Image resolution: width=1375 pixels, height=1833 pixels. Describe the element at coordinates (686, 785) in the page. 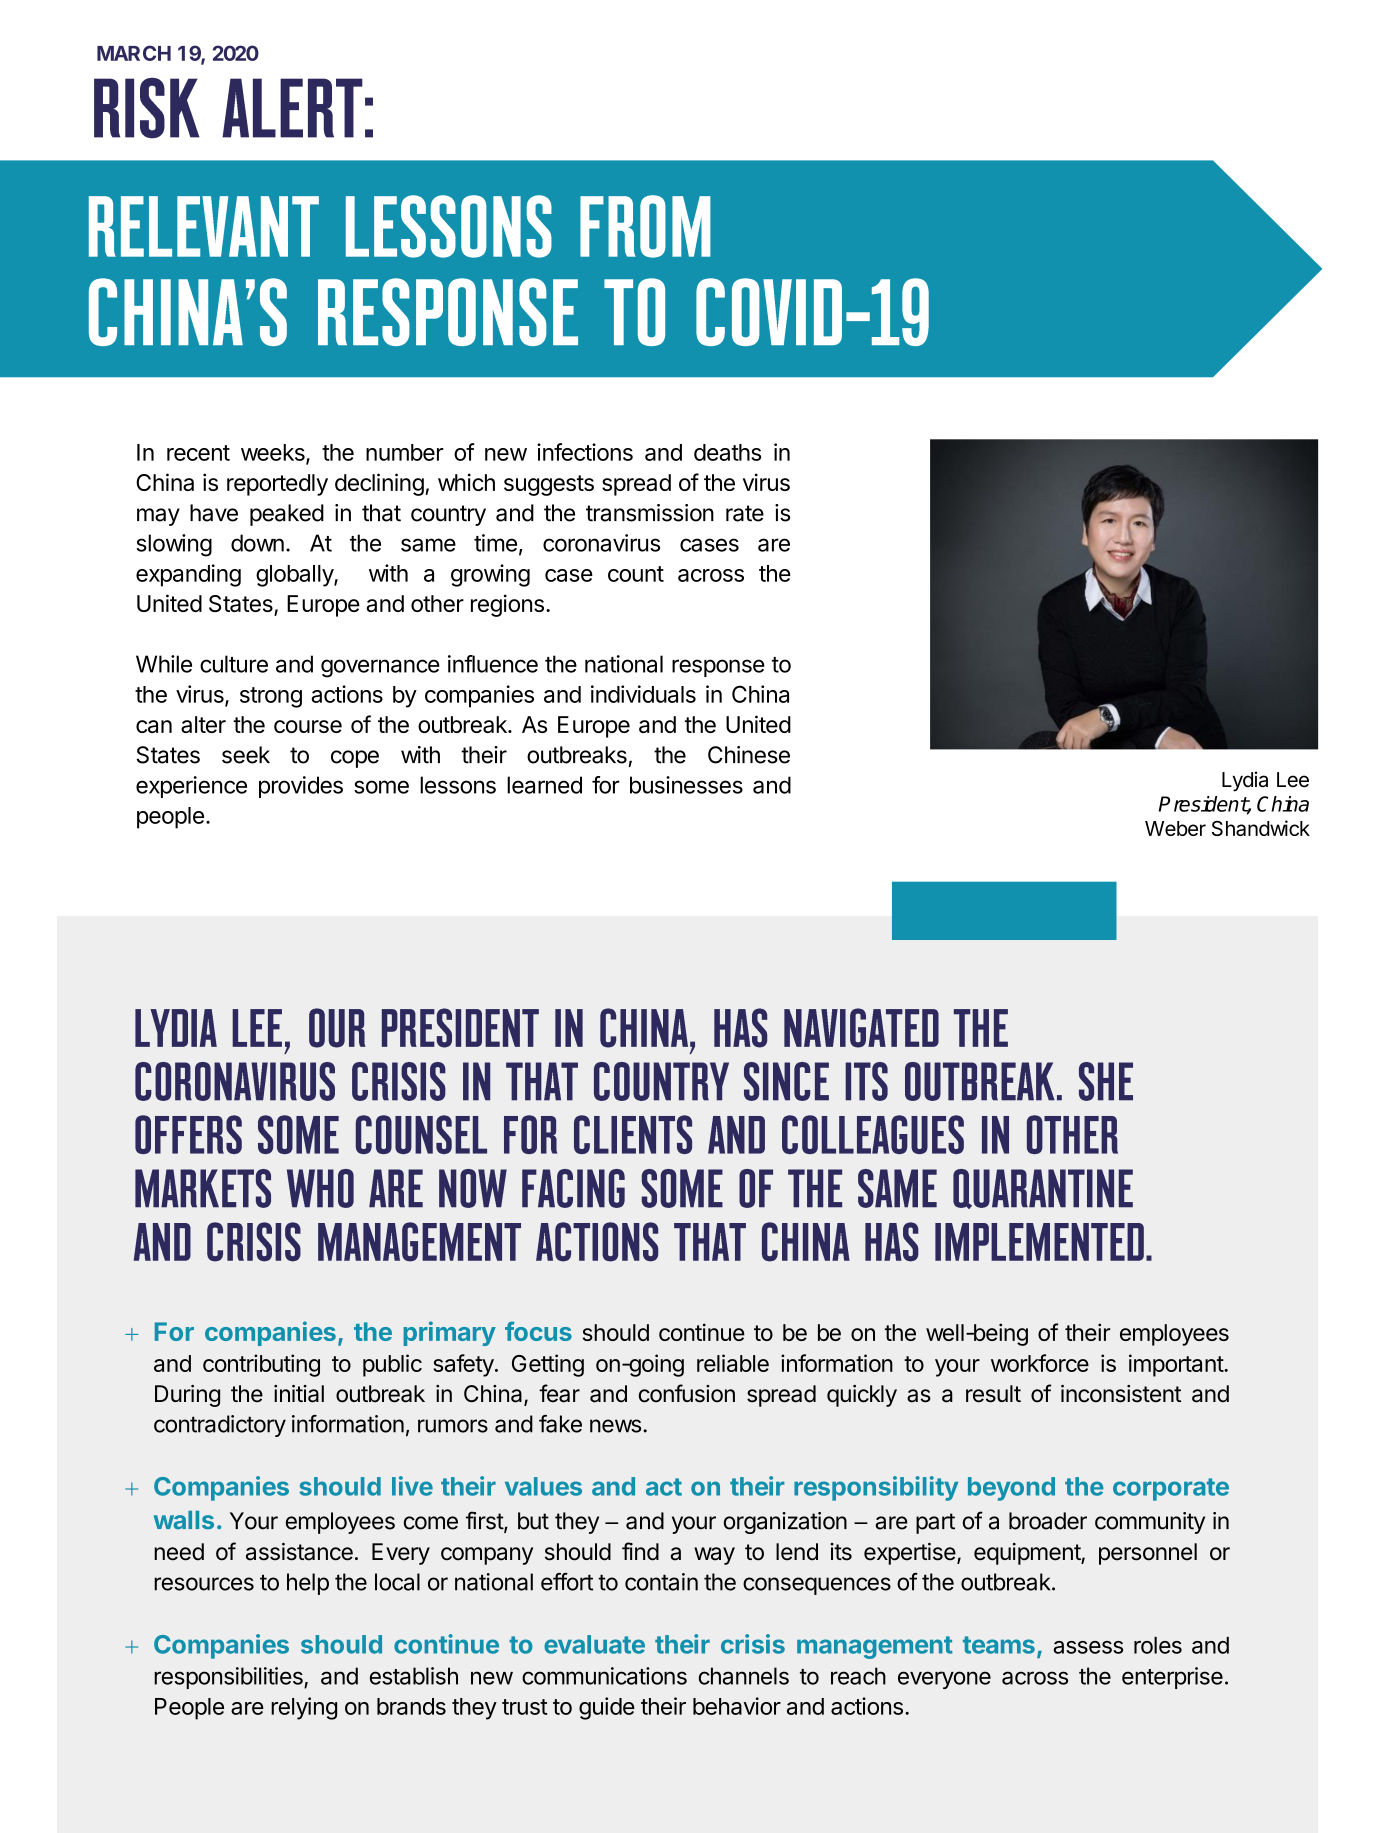

I see `businesses` at that location.
